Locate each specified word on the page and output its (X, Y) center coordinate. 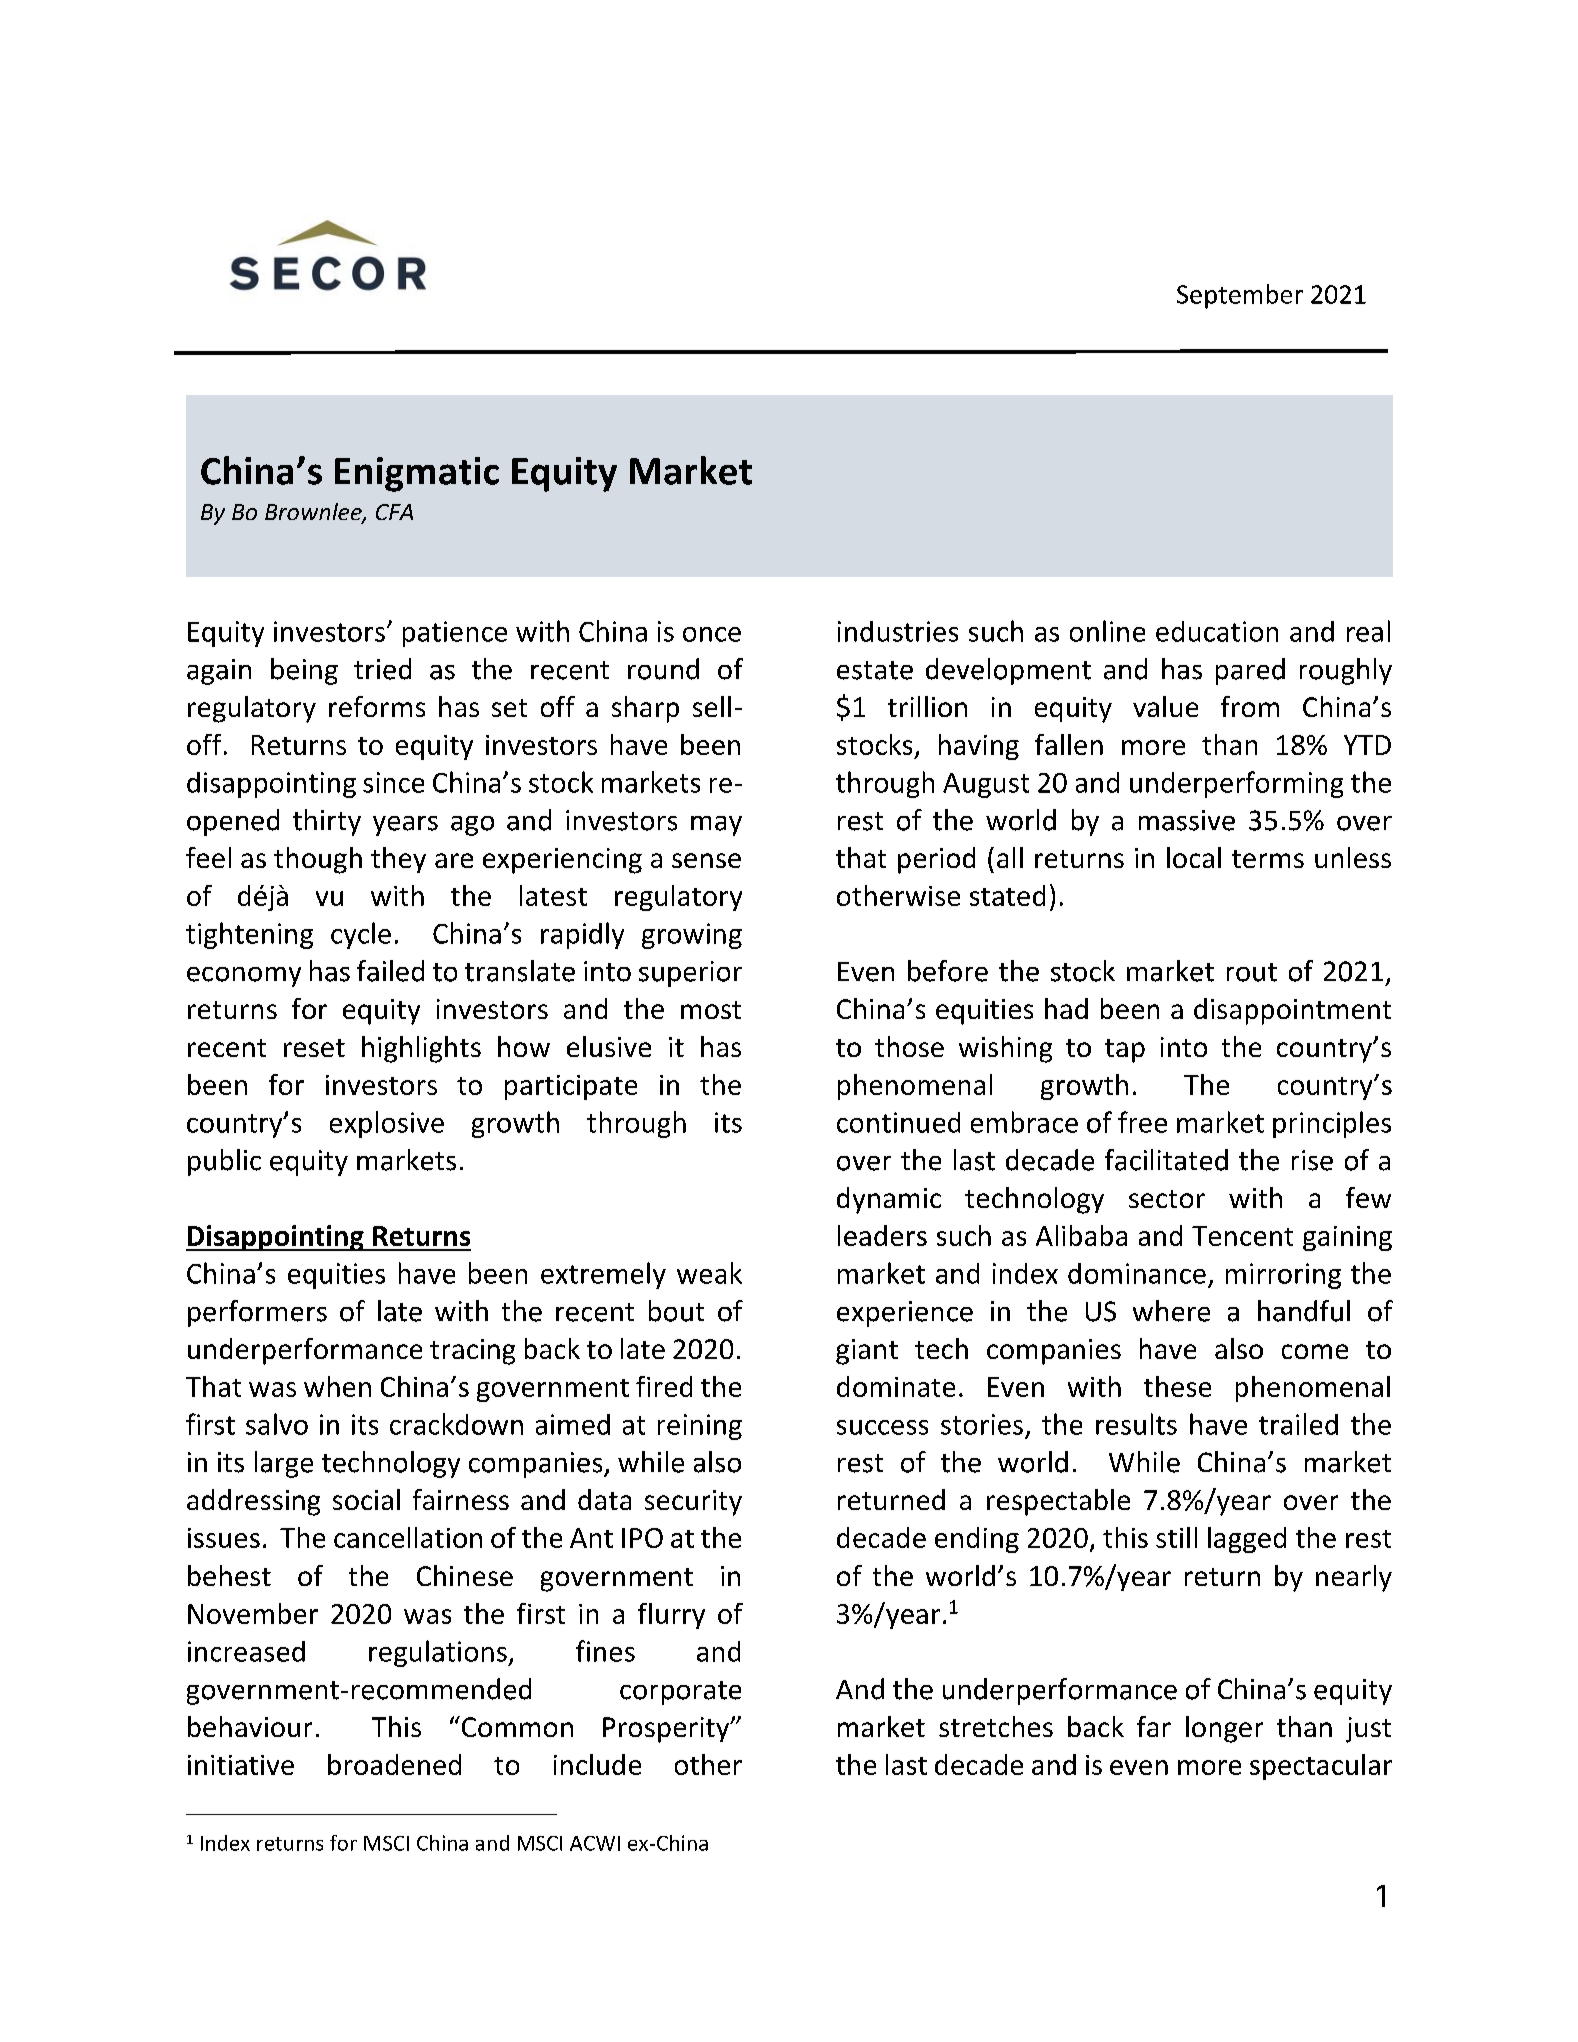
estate (875, 670)
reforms (377, 706)
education (1217, 631)
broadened (394, 1764)
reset (314, 1048)
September (1240, 296)
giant (867, 1352)
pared (1250, 671)
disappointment (1292, 1011)
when (337, 1386)
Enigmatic (417, 474)
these (1177, 1386)
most (711, 1010)
